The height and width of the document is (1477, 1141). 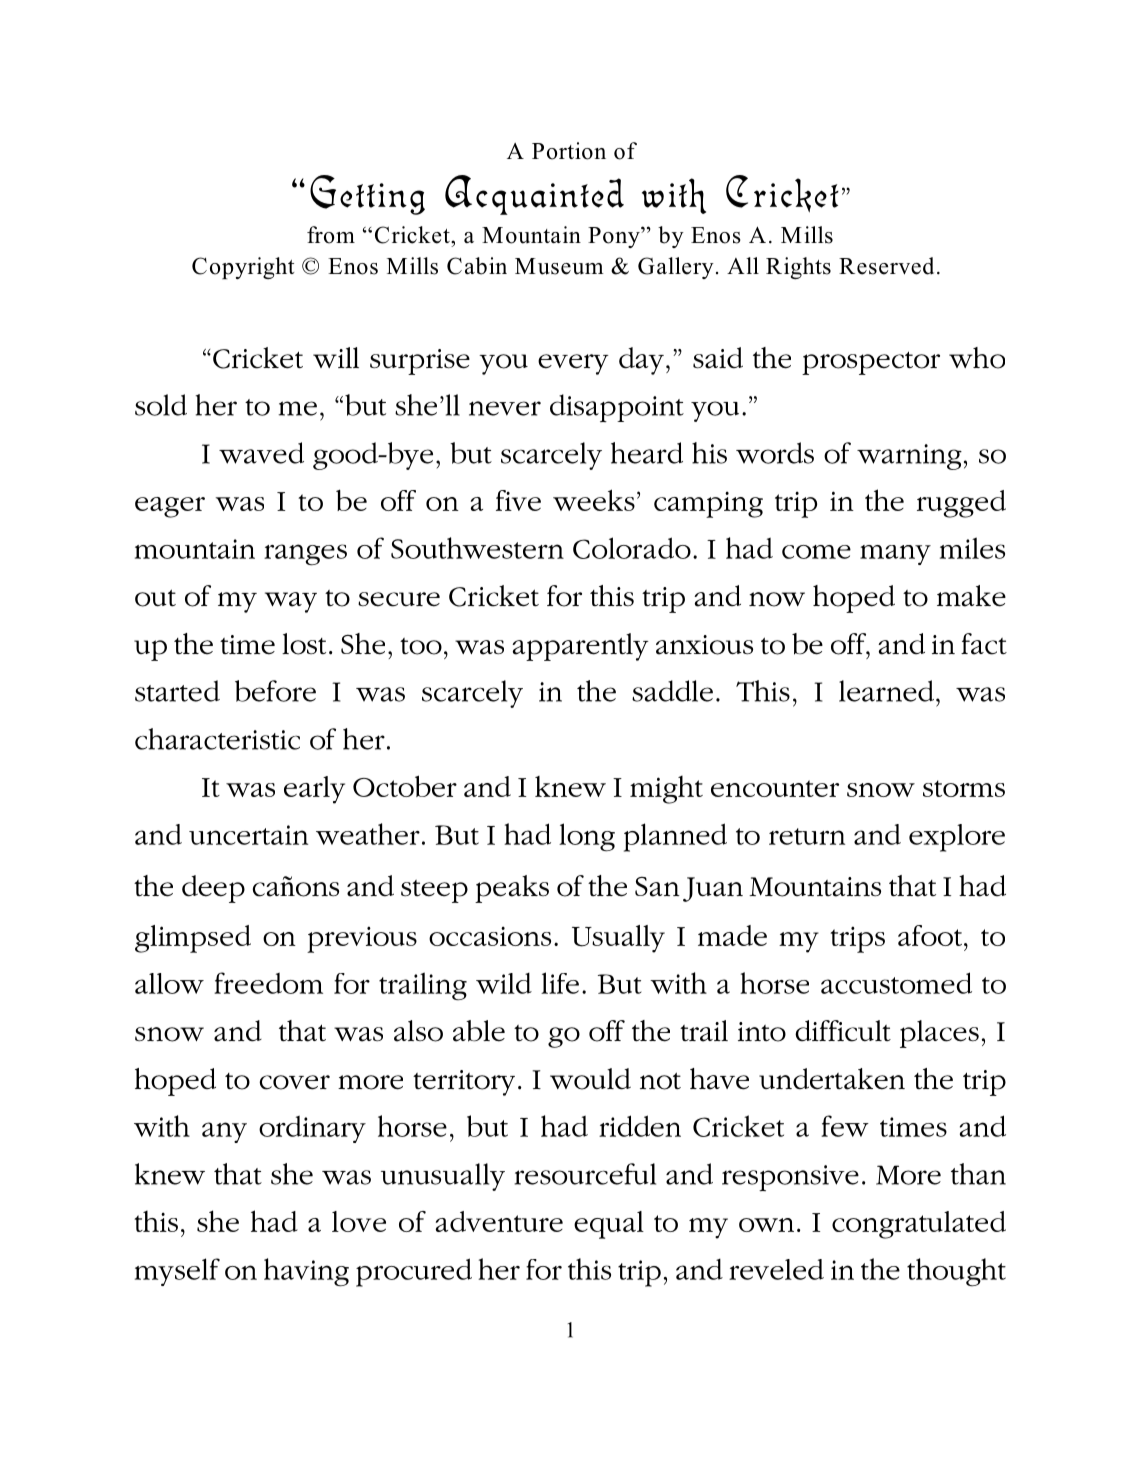 What do you see at coordinates (261, 453) in the document?
I see `waved` at bounding box center [261, 453].
